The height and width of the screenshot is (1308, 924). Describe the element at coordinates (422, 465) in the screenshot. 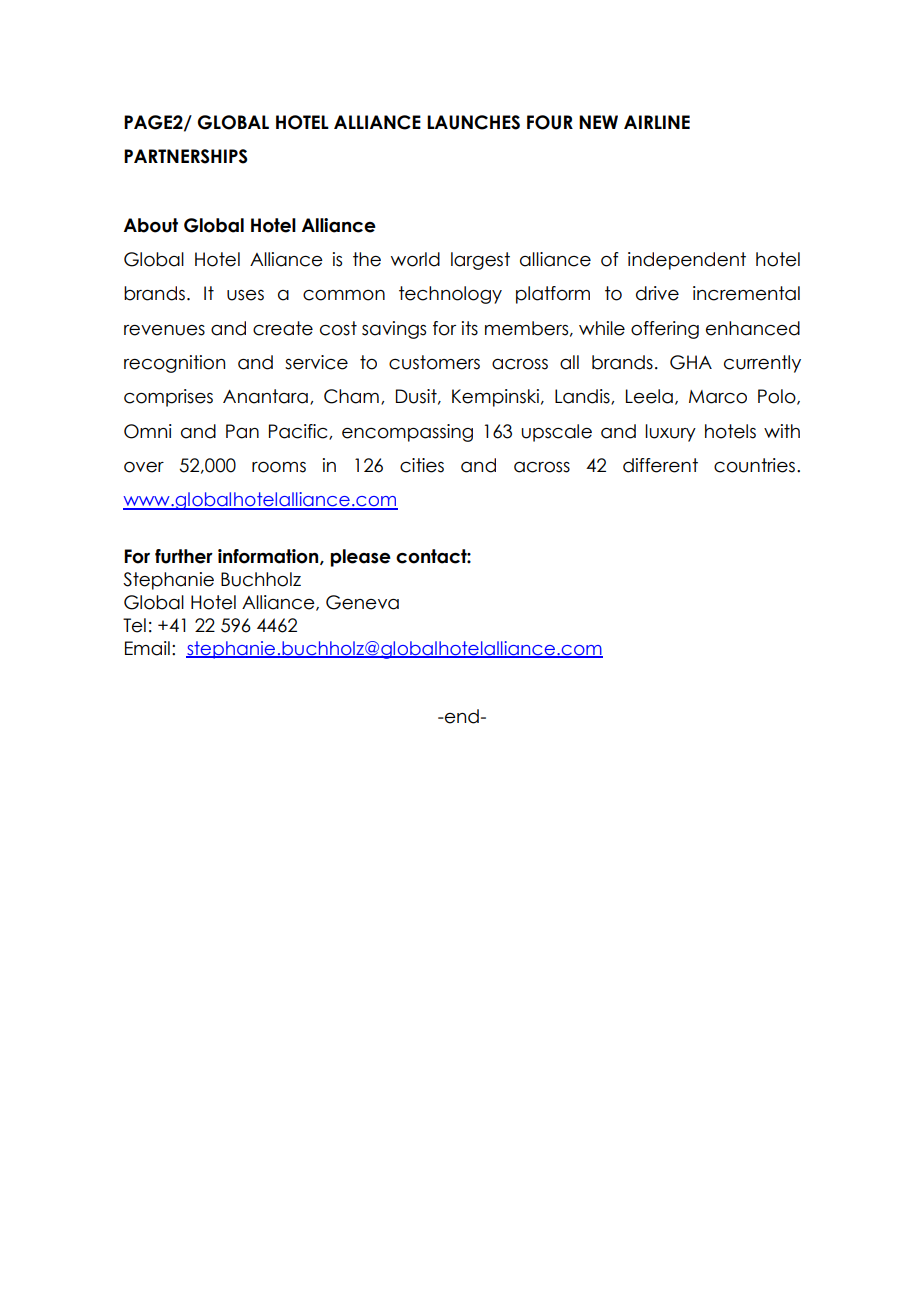

I see `cities` at that location.
